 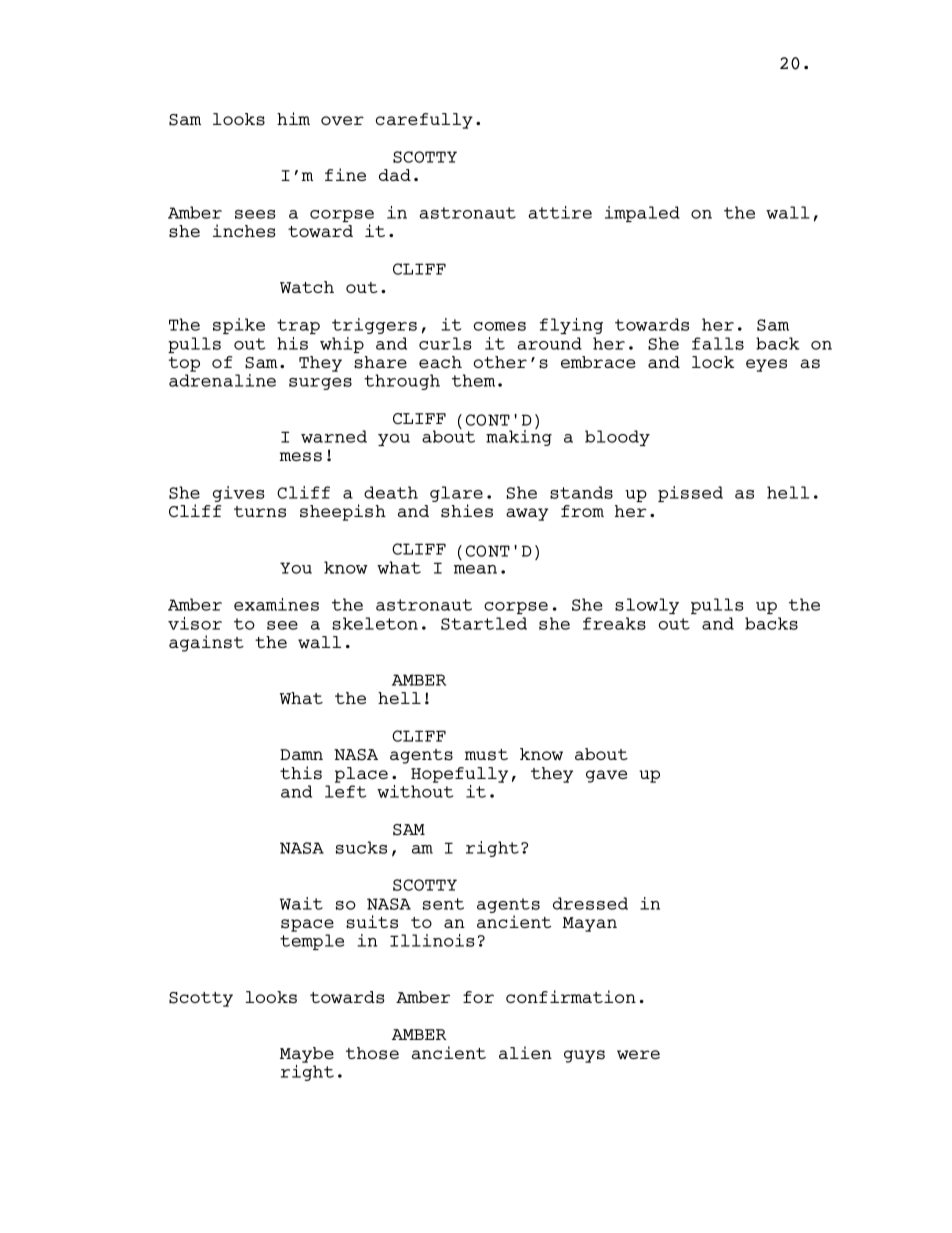 What do you see at coordinates (424, 121) in the screenshot?
I see `carefully` at bounding box center [424, 121].
